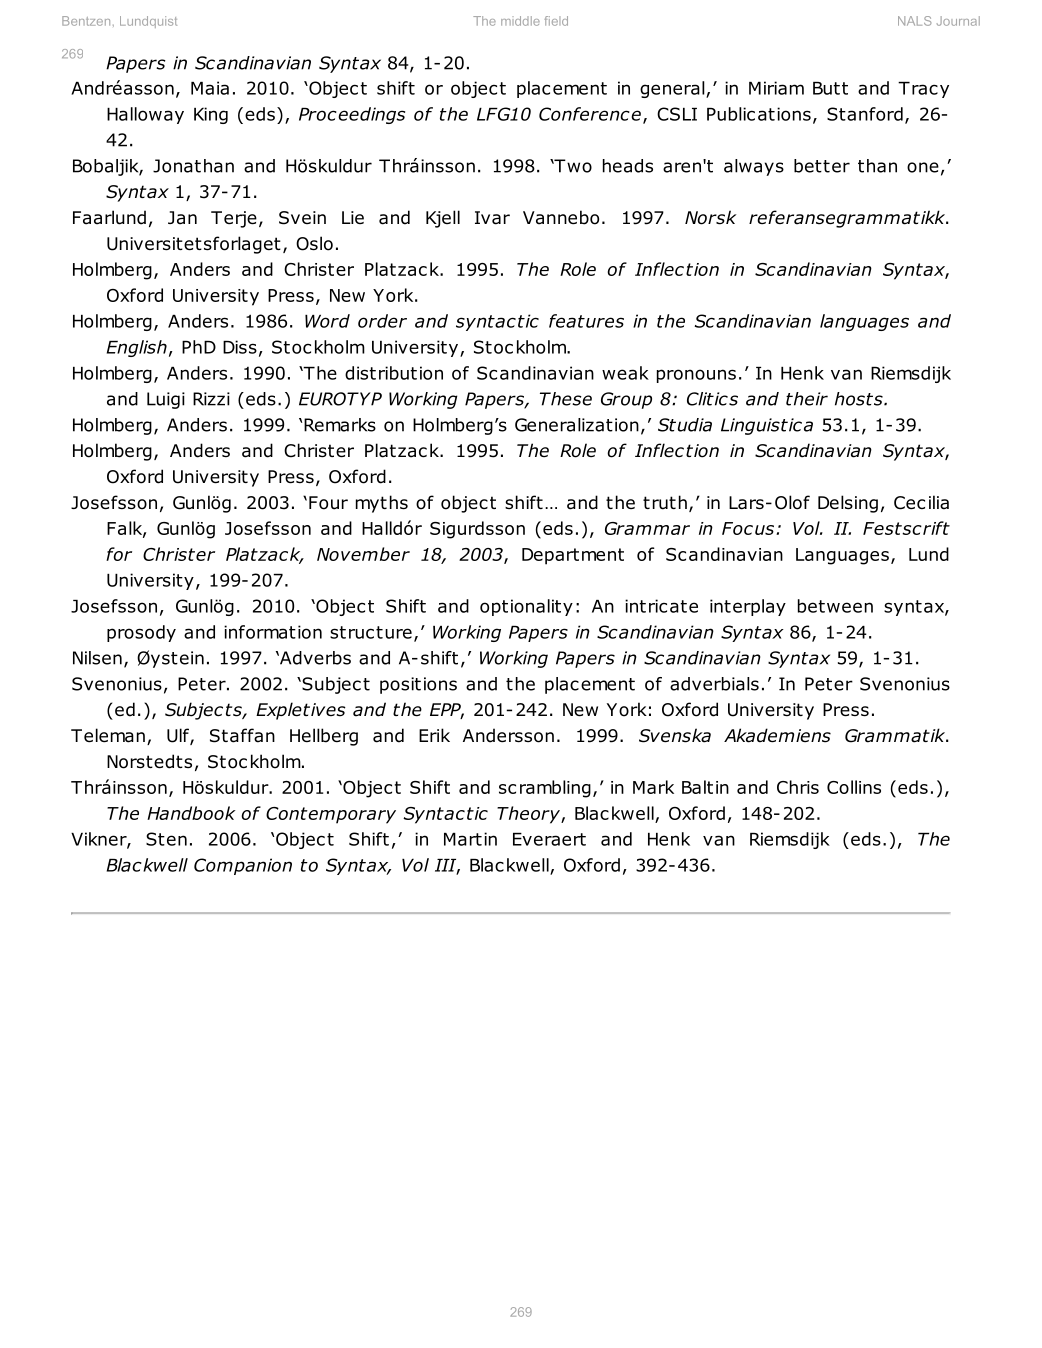 This screenshot has height=1348, width=1042. I want to click on Butt, so click(830, 88).
